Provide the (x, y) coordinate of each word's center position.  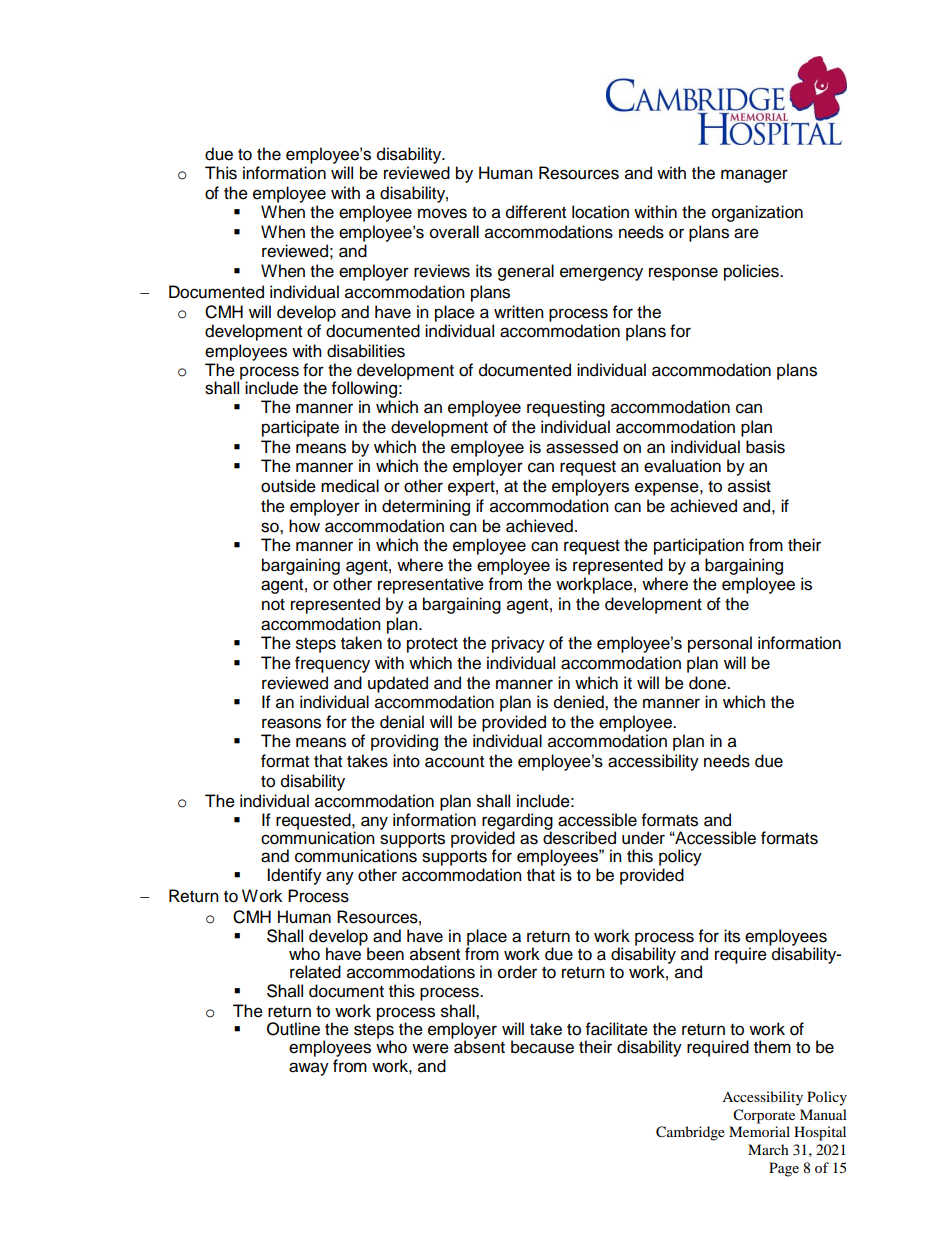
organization (757, 213)
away (309, 1069)
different (536, 212)
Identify (294, 876)
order (517, 972)
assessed (582, 447)
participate (300, 428)
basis (765, 447)
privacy (518, 644)
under (643, 838)
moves (442, 213)
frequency (332, 664)
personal (720, 644)
